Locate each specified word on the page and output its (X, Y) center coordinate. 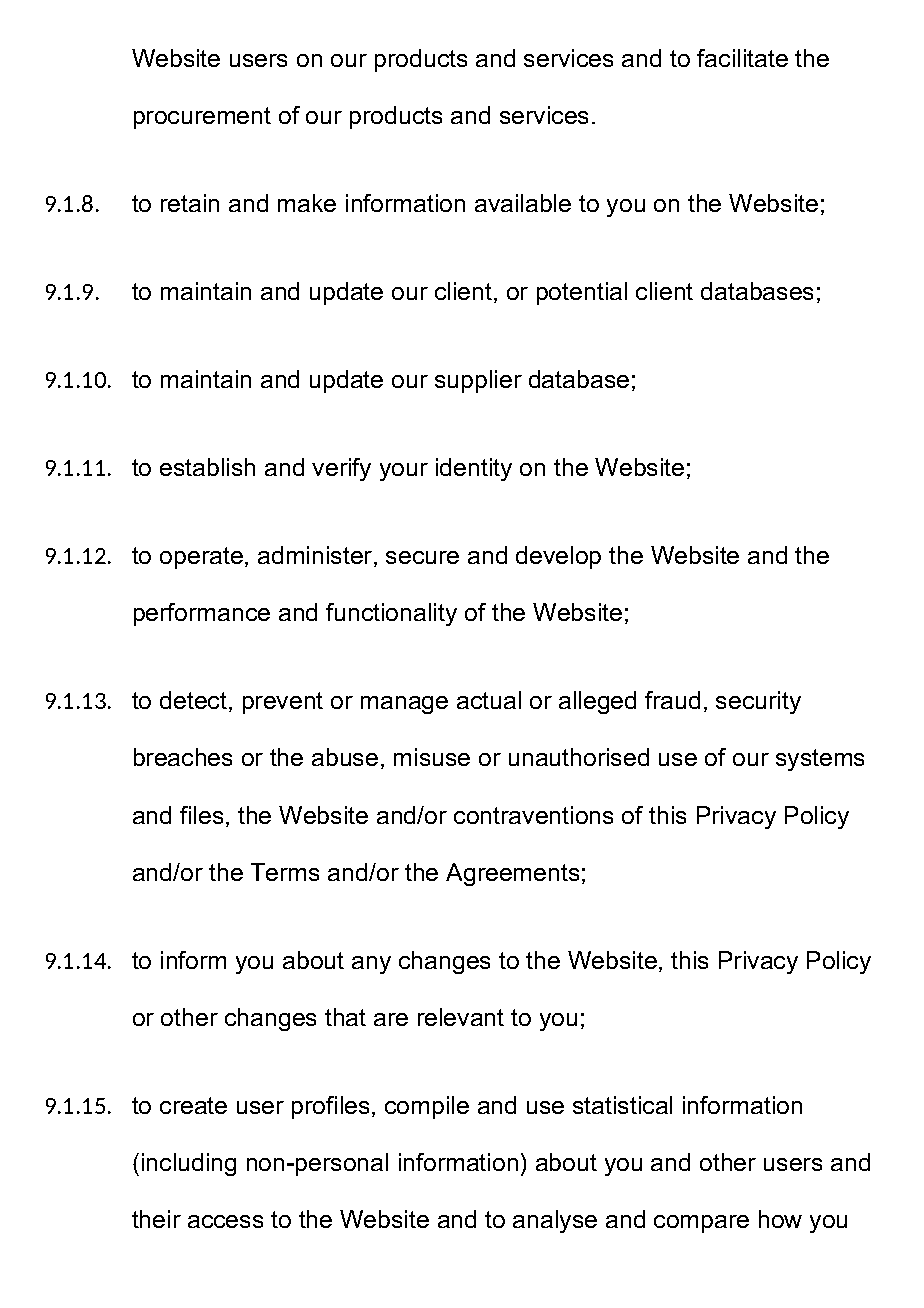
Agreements (512, 874)
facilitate (742, 58)
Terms (285, 872)
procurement (202, 118)
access (225, 1221)
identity (474, 469)
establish (207, 467)
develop (558, 557)
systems (820, 760)
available (523, 203)
